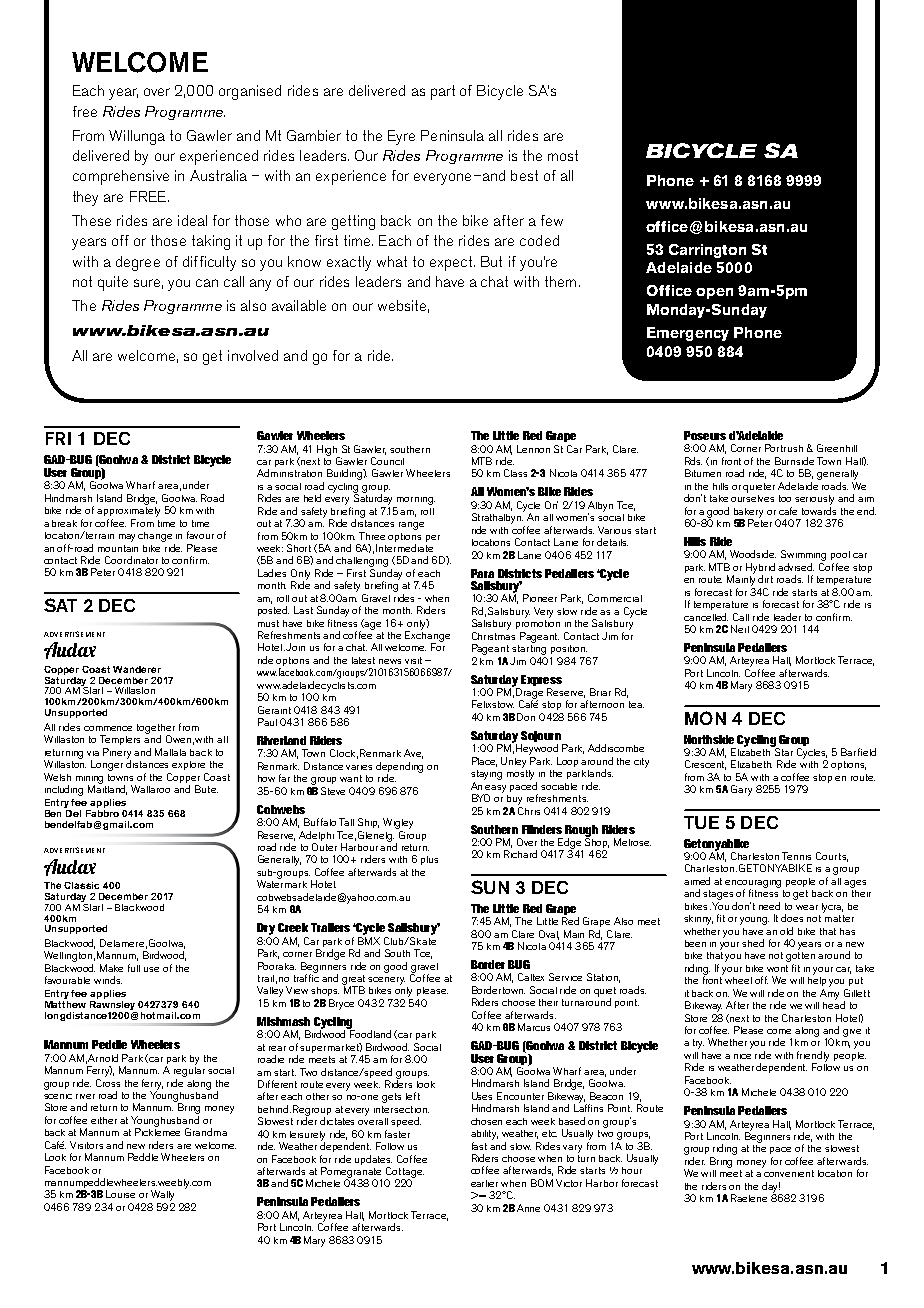 The image size is (924, 1308). I want to click on ourselves, so click(752, 497).
